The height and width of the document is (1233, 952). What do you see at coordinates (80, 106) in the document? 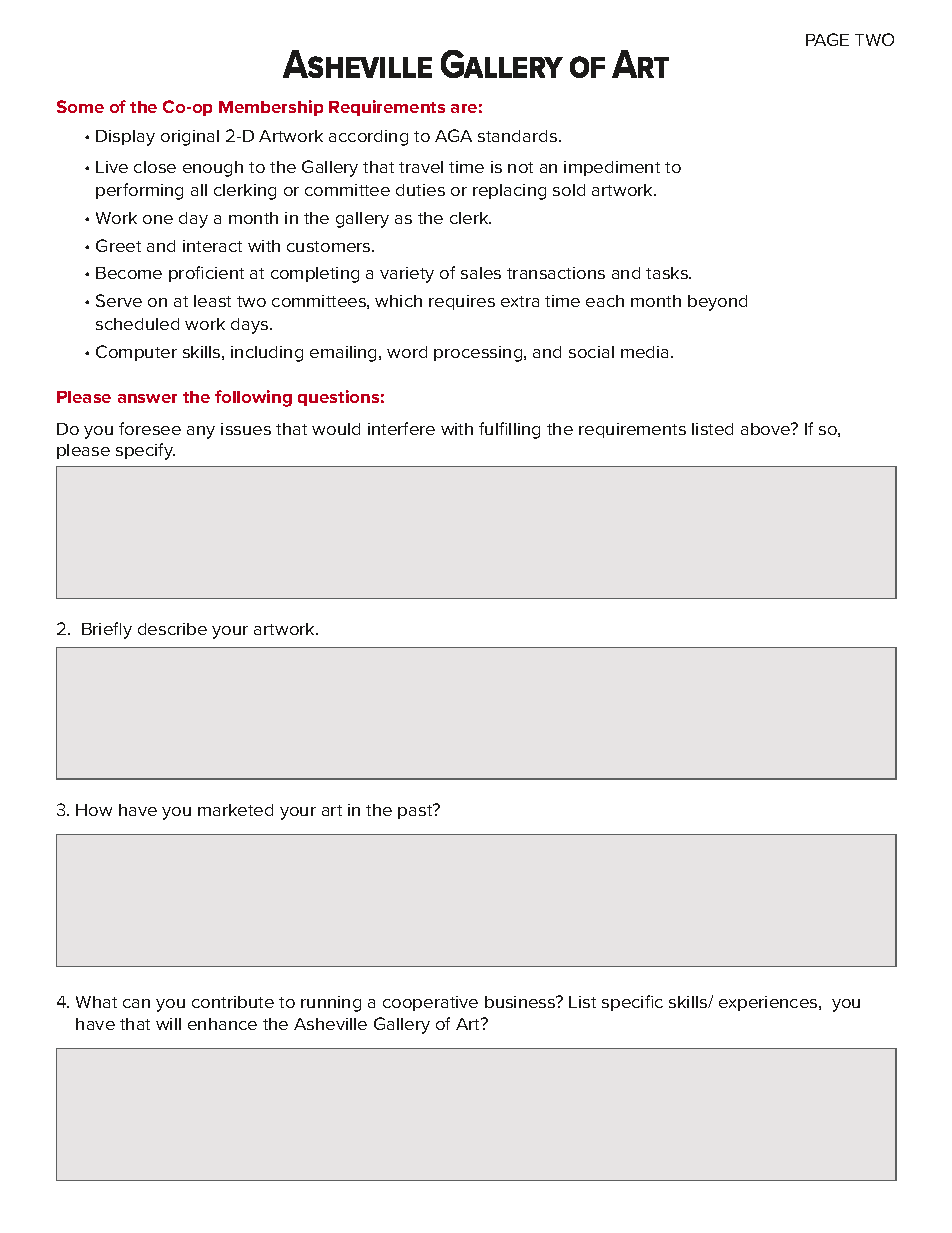
I see `Some` at bounding box center [80, 106].
